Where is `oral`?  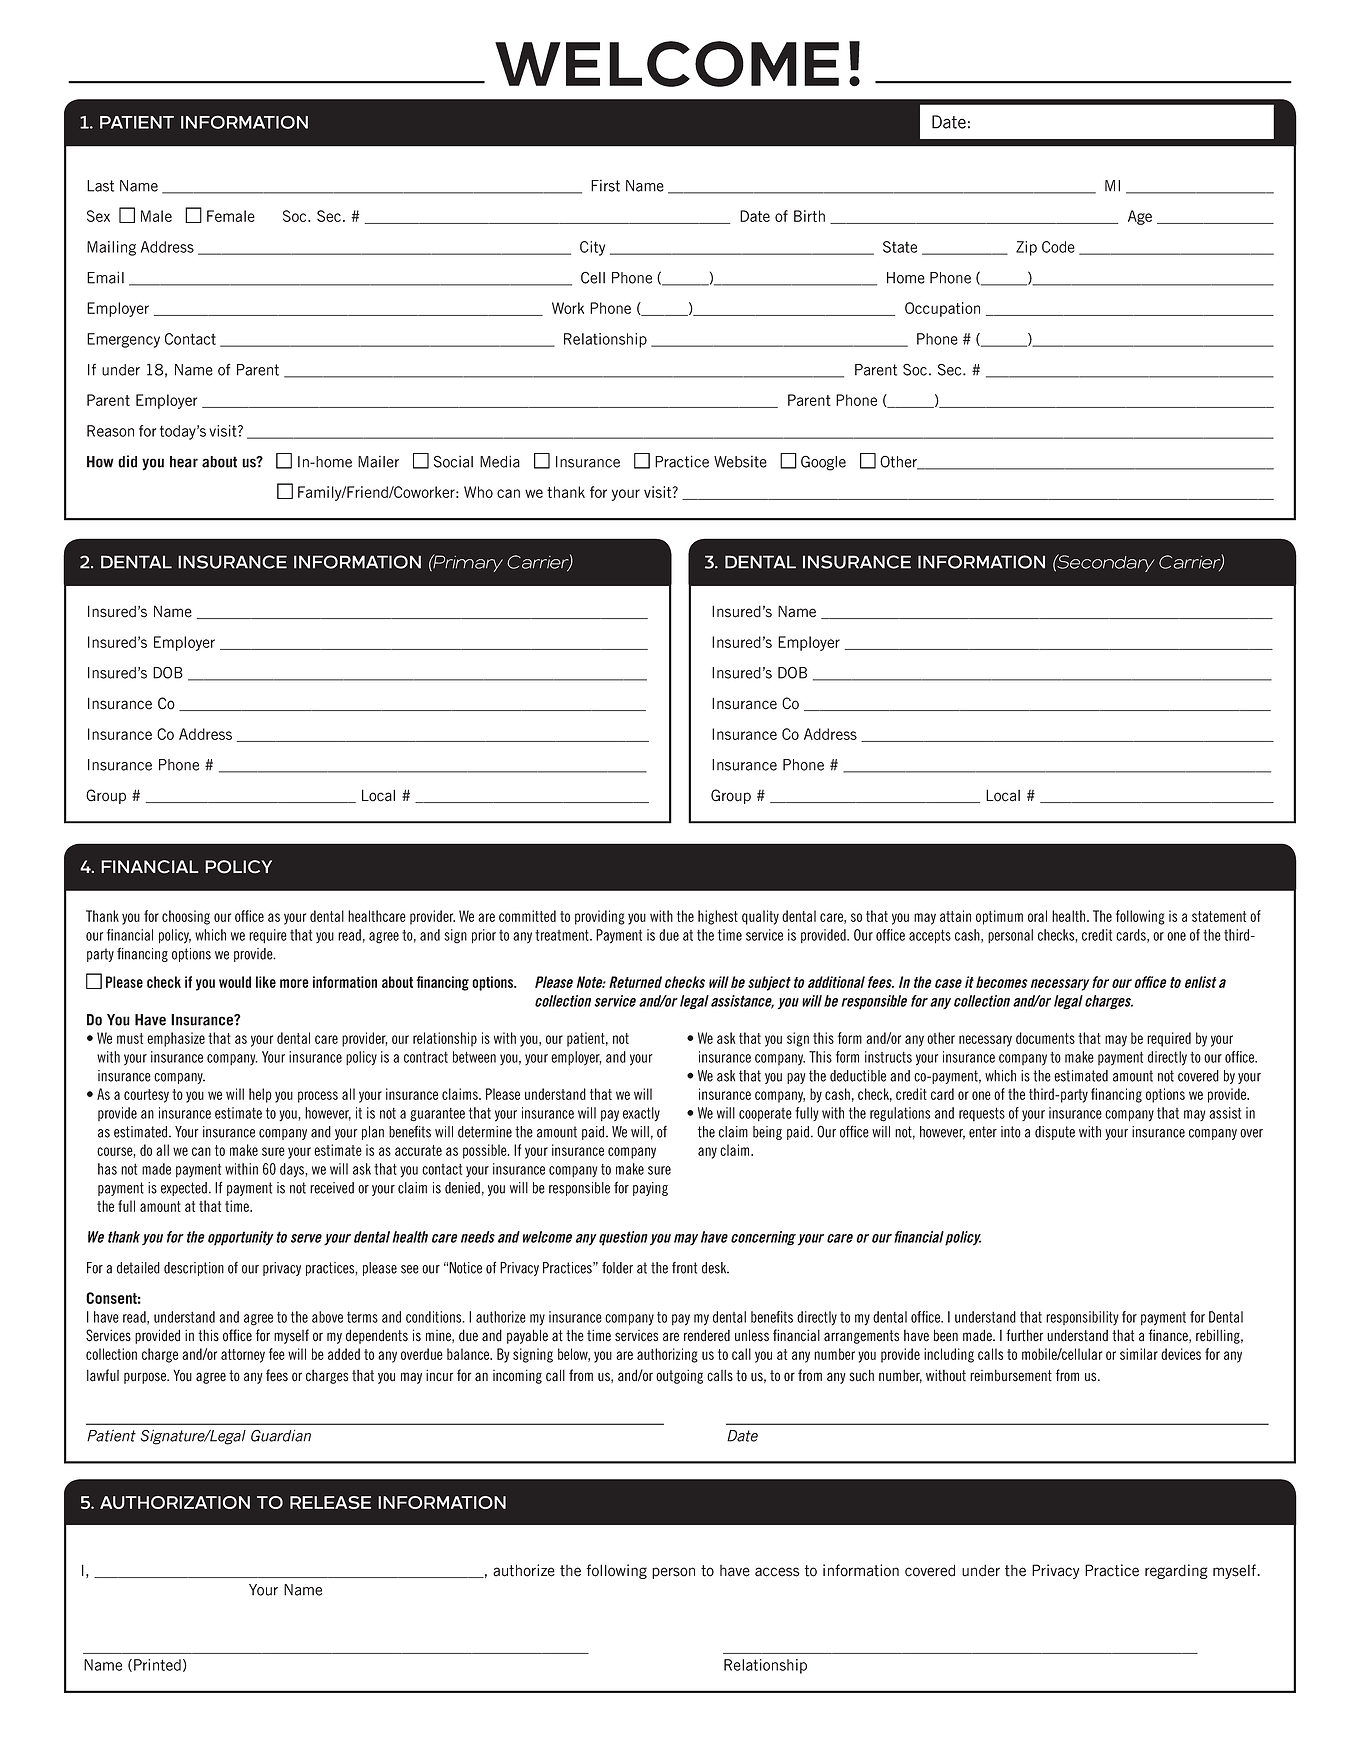 oral is located at coordinates (1037, 916).
